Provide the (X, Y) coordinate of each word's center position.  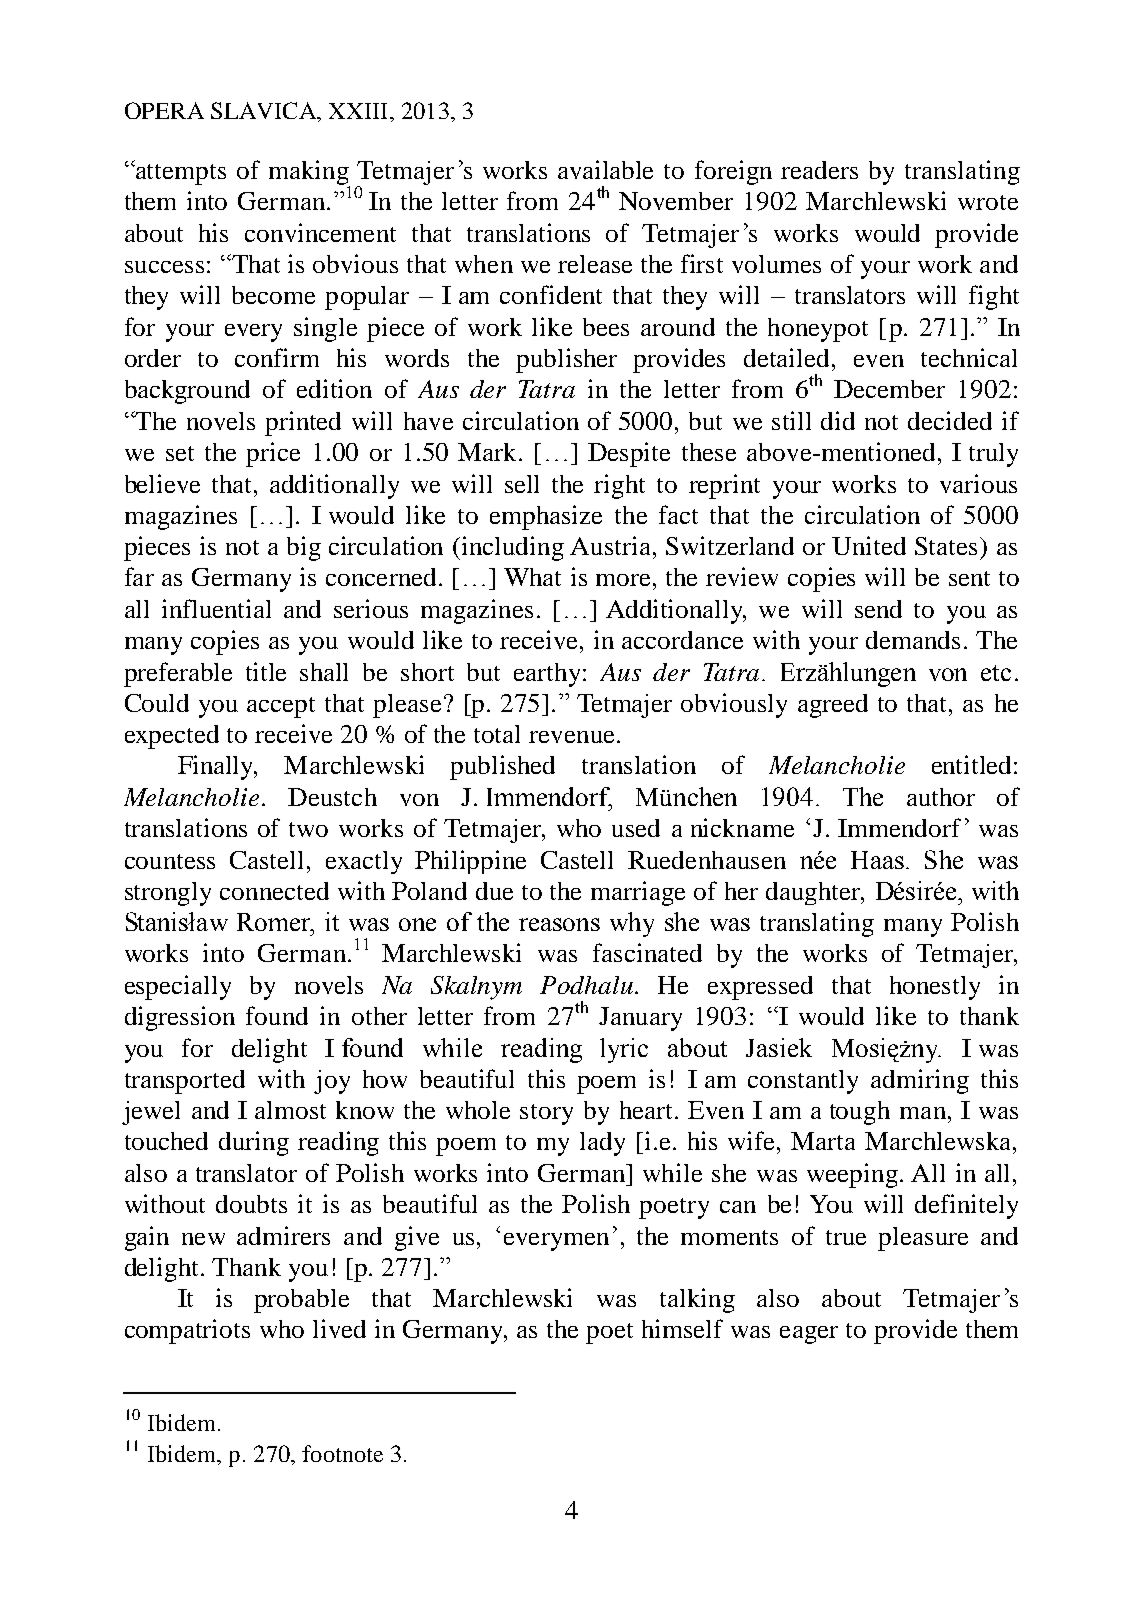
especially (178, 987)
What (532, 577)
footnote (342, 1453)
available (605, 169)
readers (819, 170)
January (640, 1019)
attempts (180, 174)
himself (682, 1328)
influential (216, 608)
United (869, 545)
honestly (935, 988)
